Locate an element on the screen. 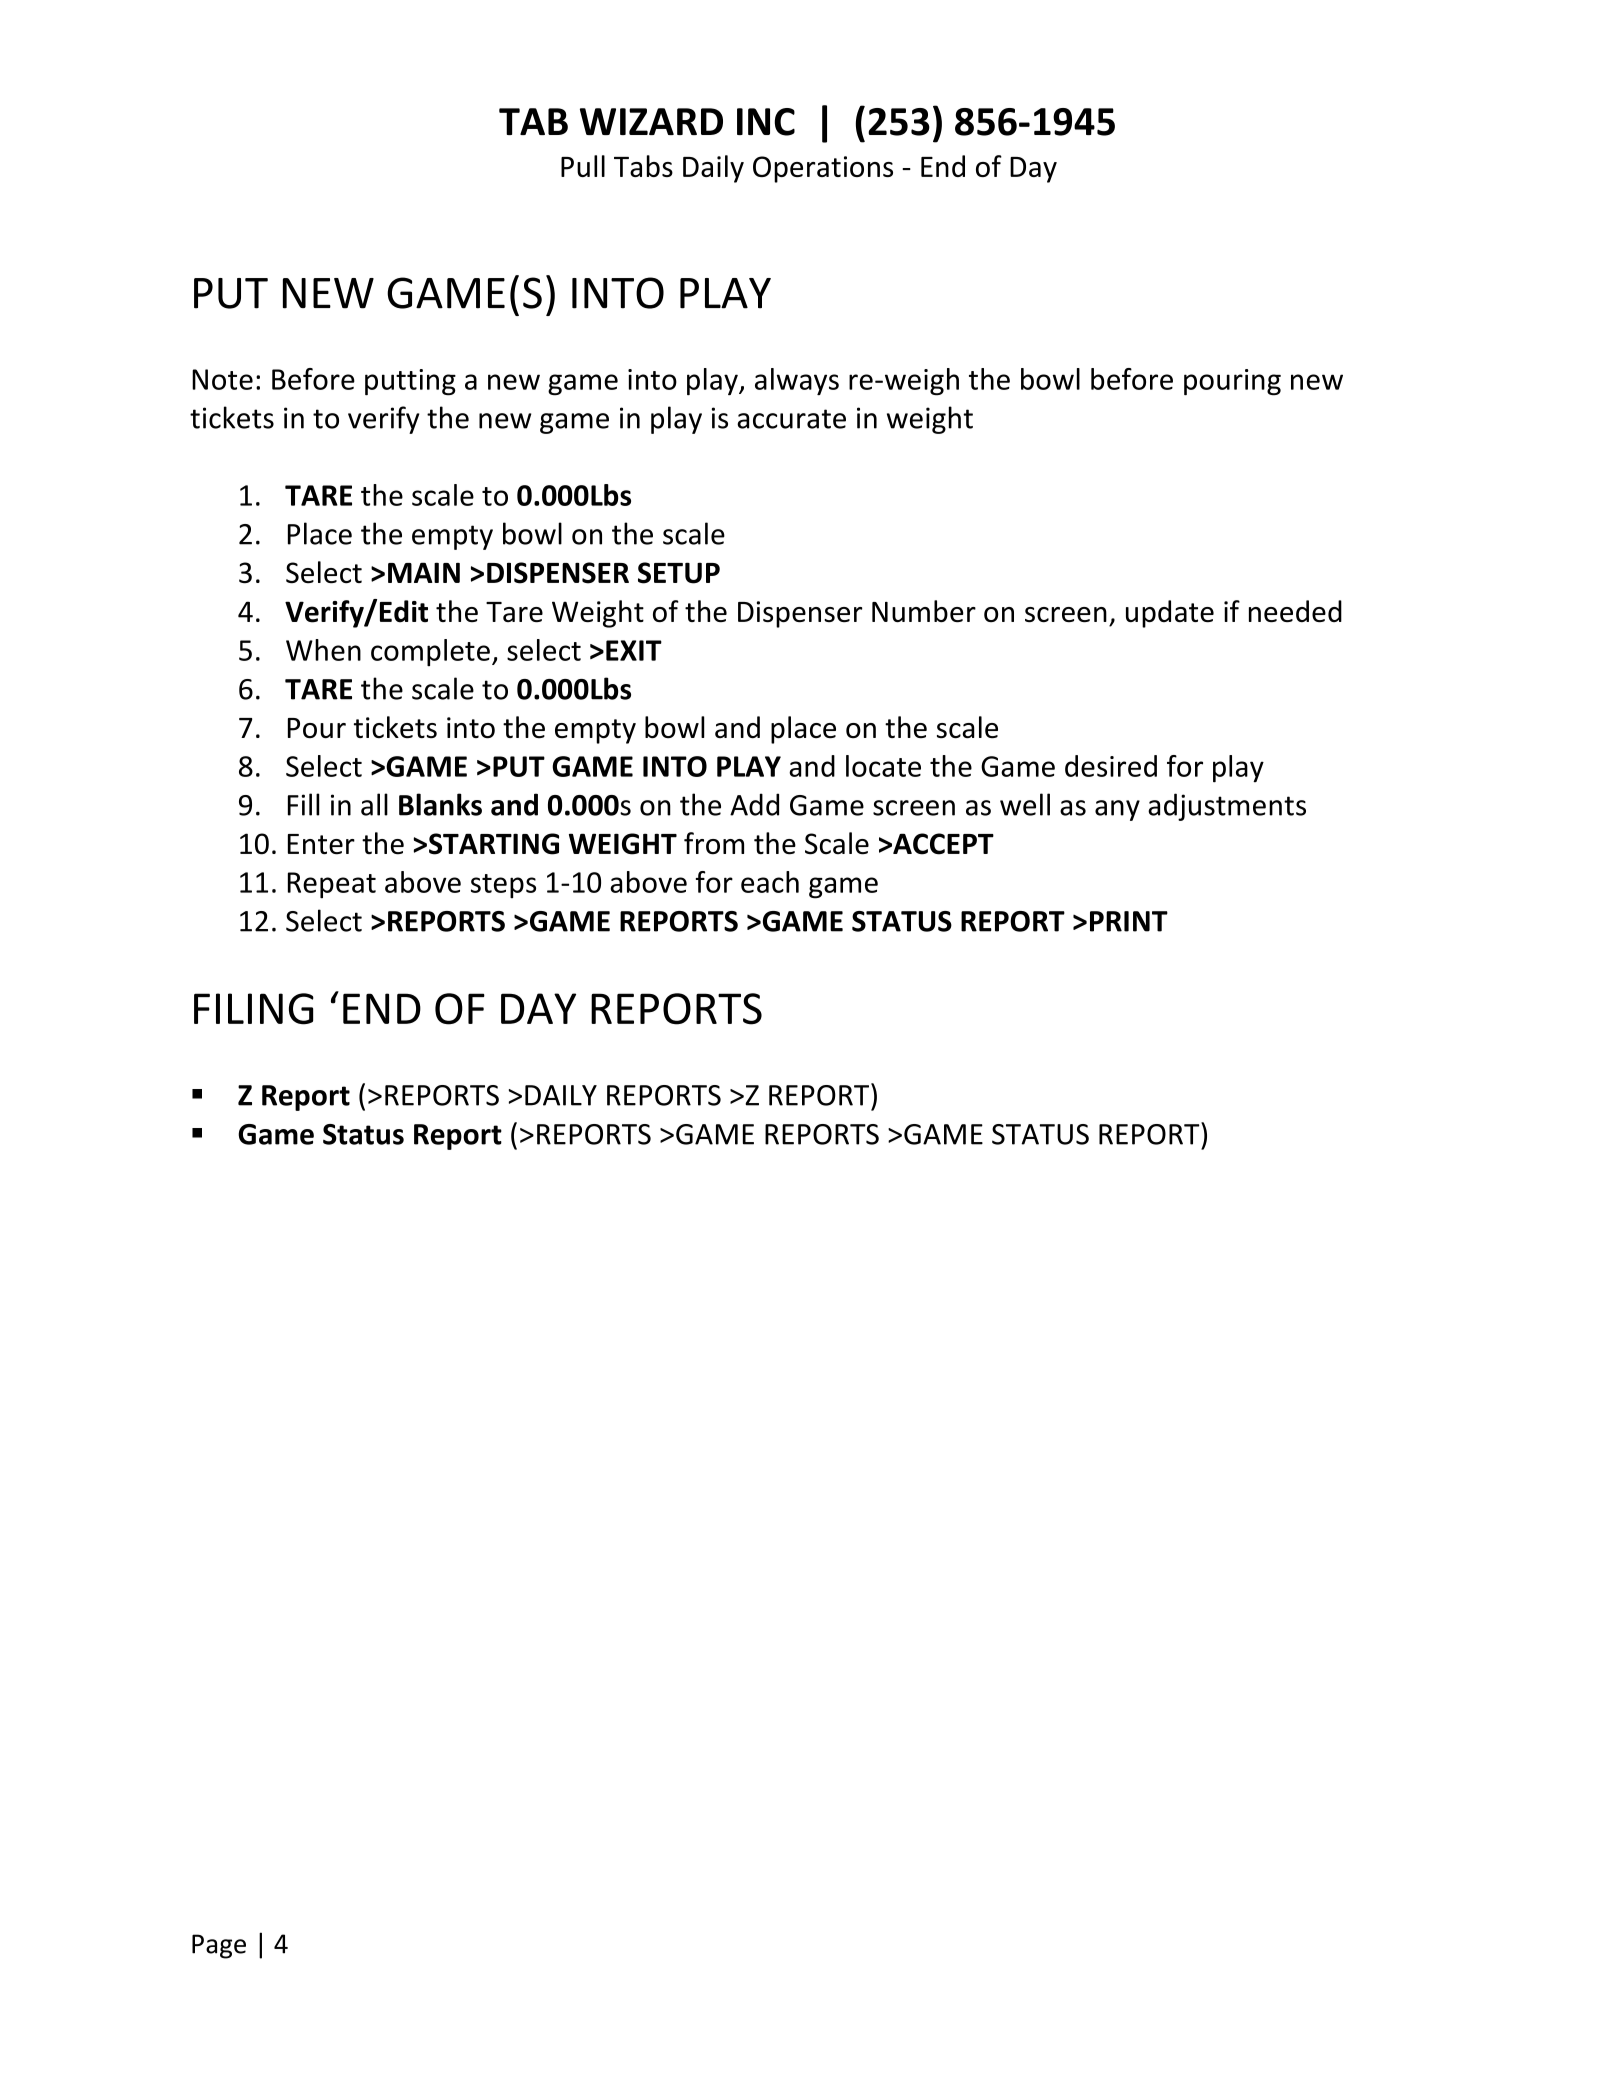 The width and height of the screenshot is (1616, 2092). steps is located at coordinates (503, 886).
